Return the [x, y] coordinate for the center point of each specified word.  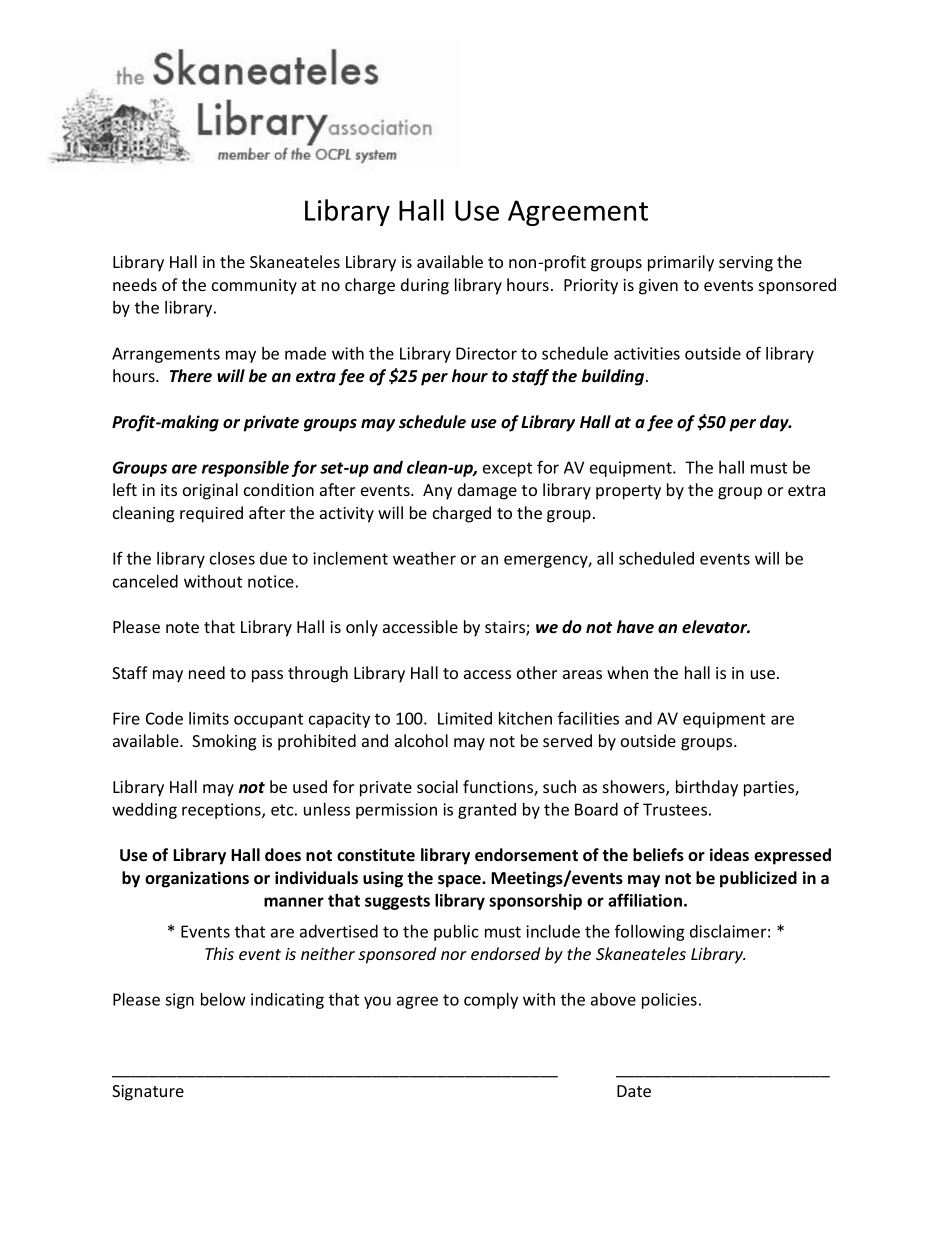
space [460, 881]
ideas [729, 855]
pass [267, 676]
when [627, 672]
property [628, 492]
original [210, 491]
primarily [681, 263]
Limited [465, 718]
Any [437, 492]
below [223, 999]
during [425, 286]
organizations [197, 879]
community [254, 287]
